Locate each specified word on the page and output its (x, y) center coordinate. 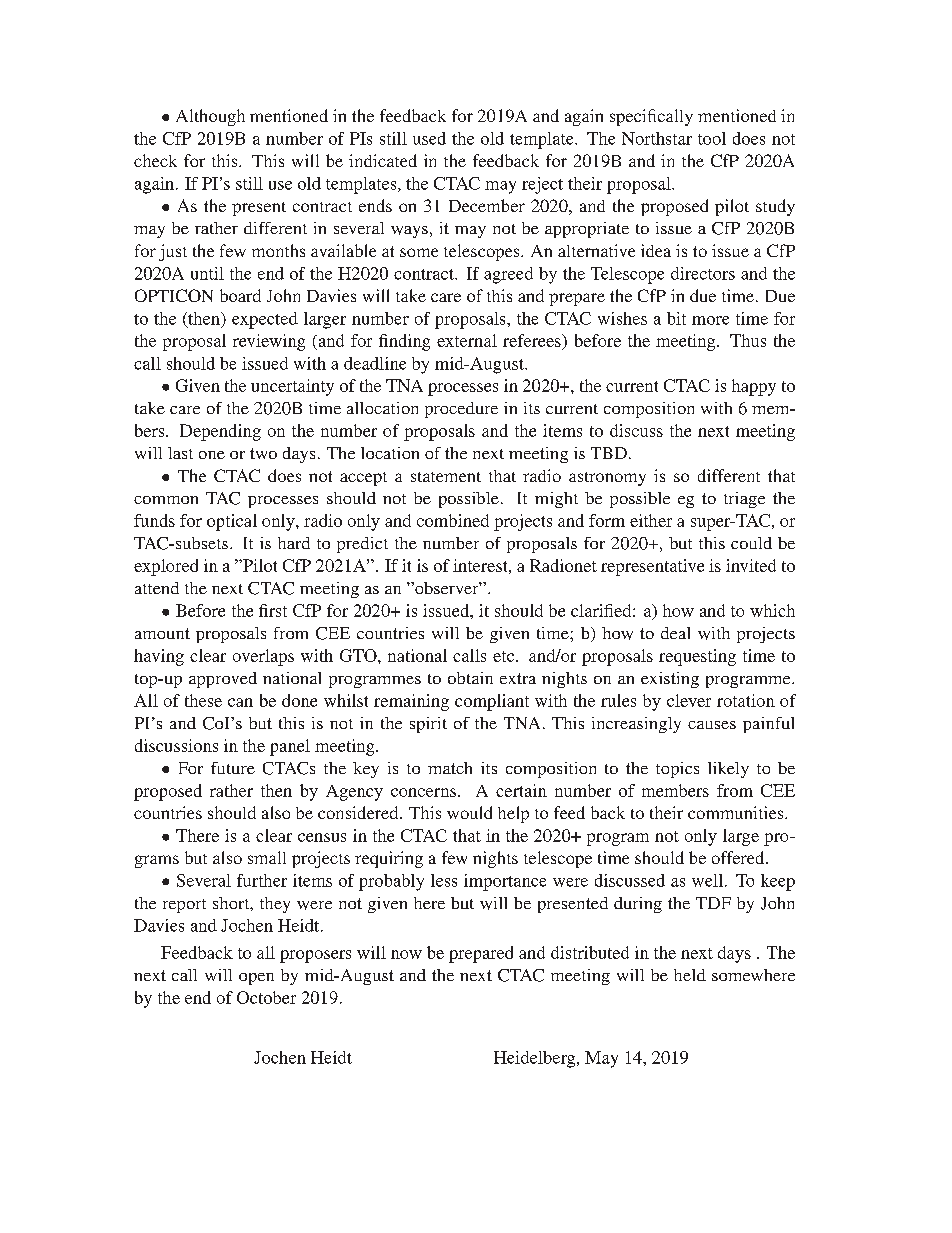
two (263, 453)
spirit (428, 725)
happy (754, 387)
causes (712, 725)
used (429, 138)
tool (712, 138)
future (233, 768)
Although (210, 117)
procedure (461, 410)
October (266, 997)
